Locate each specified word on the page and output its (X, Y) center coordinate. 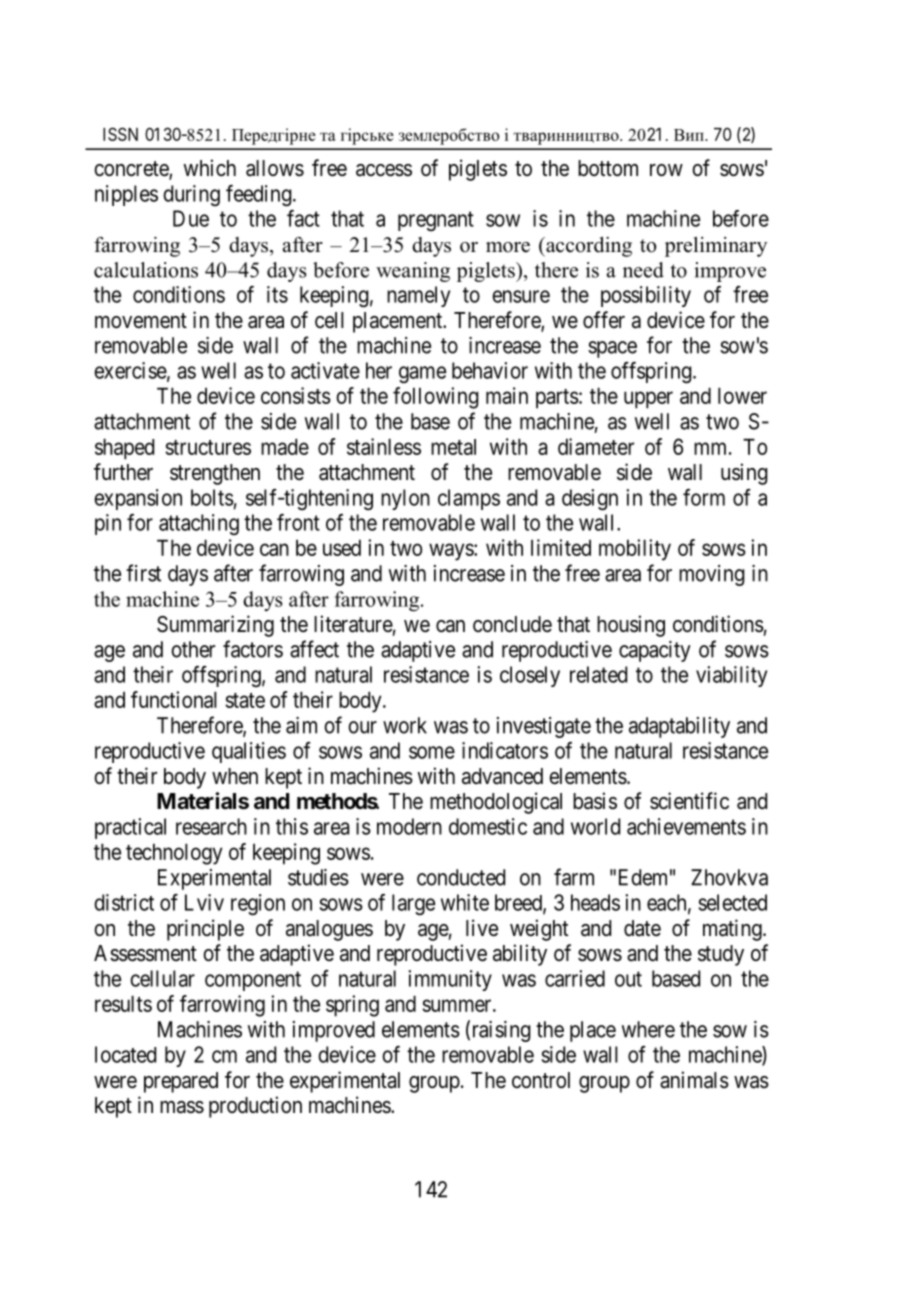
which (209, 168)
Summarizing (215, 626)
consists (296, 395)
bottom (608, 168)
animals (694, 1080)
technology (174, 854)
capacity (655, 651)
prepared (181, 1082)
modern (409, 826)
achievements (686, 826)
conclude (512, 624)
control (541, 1080)
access (384, 170)
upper (648, 400)
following (436, 398)
